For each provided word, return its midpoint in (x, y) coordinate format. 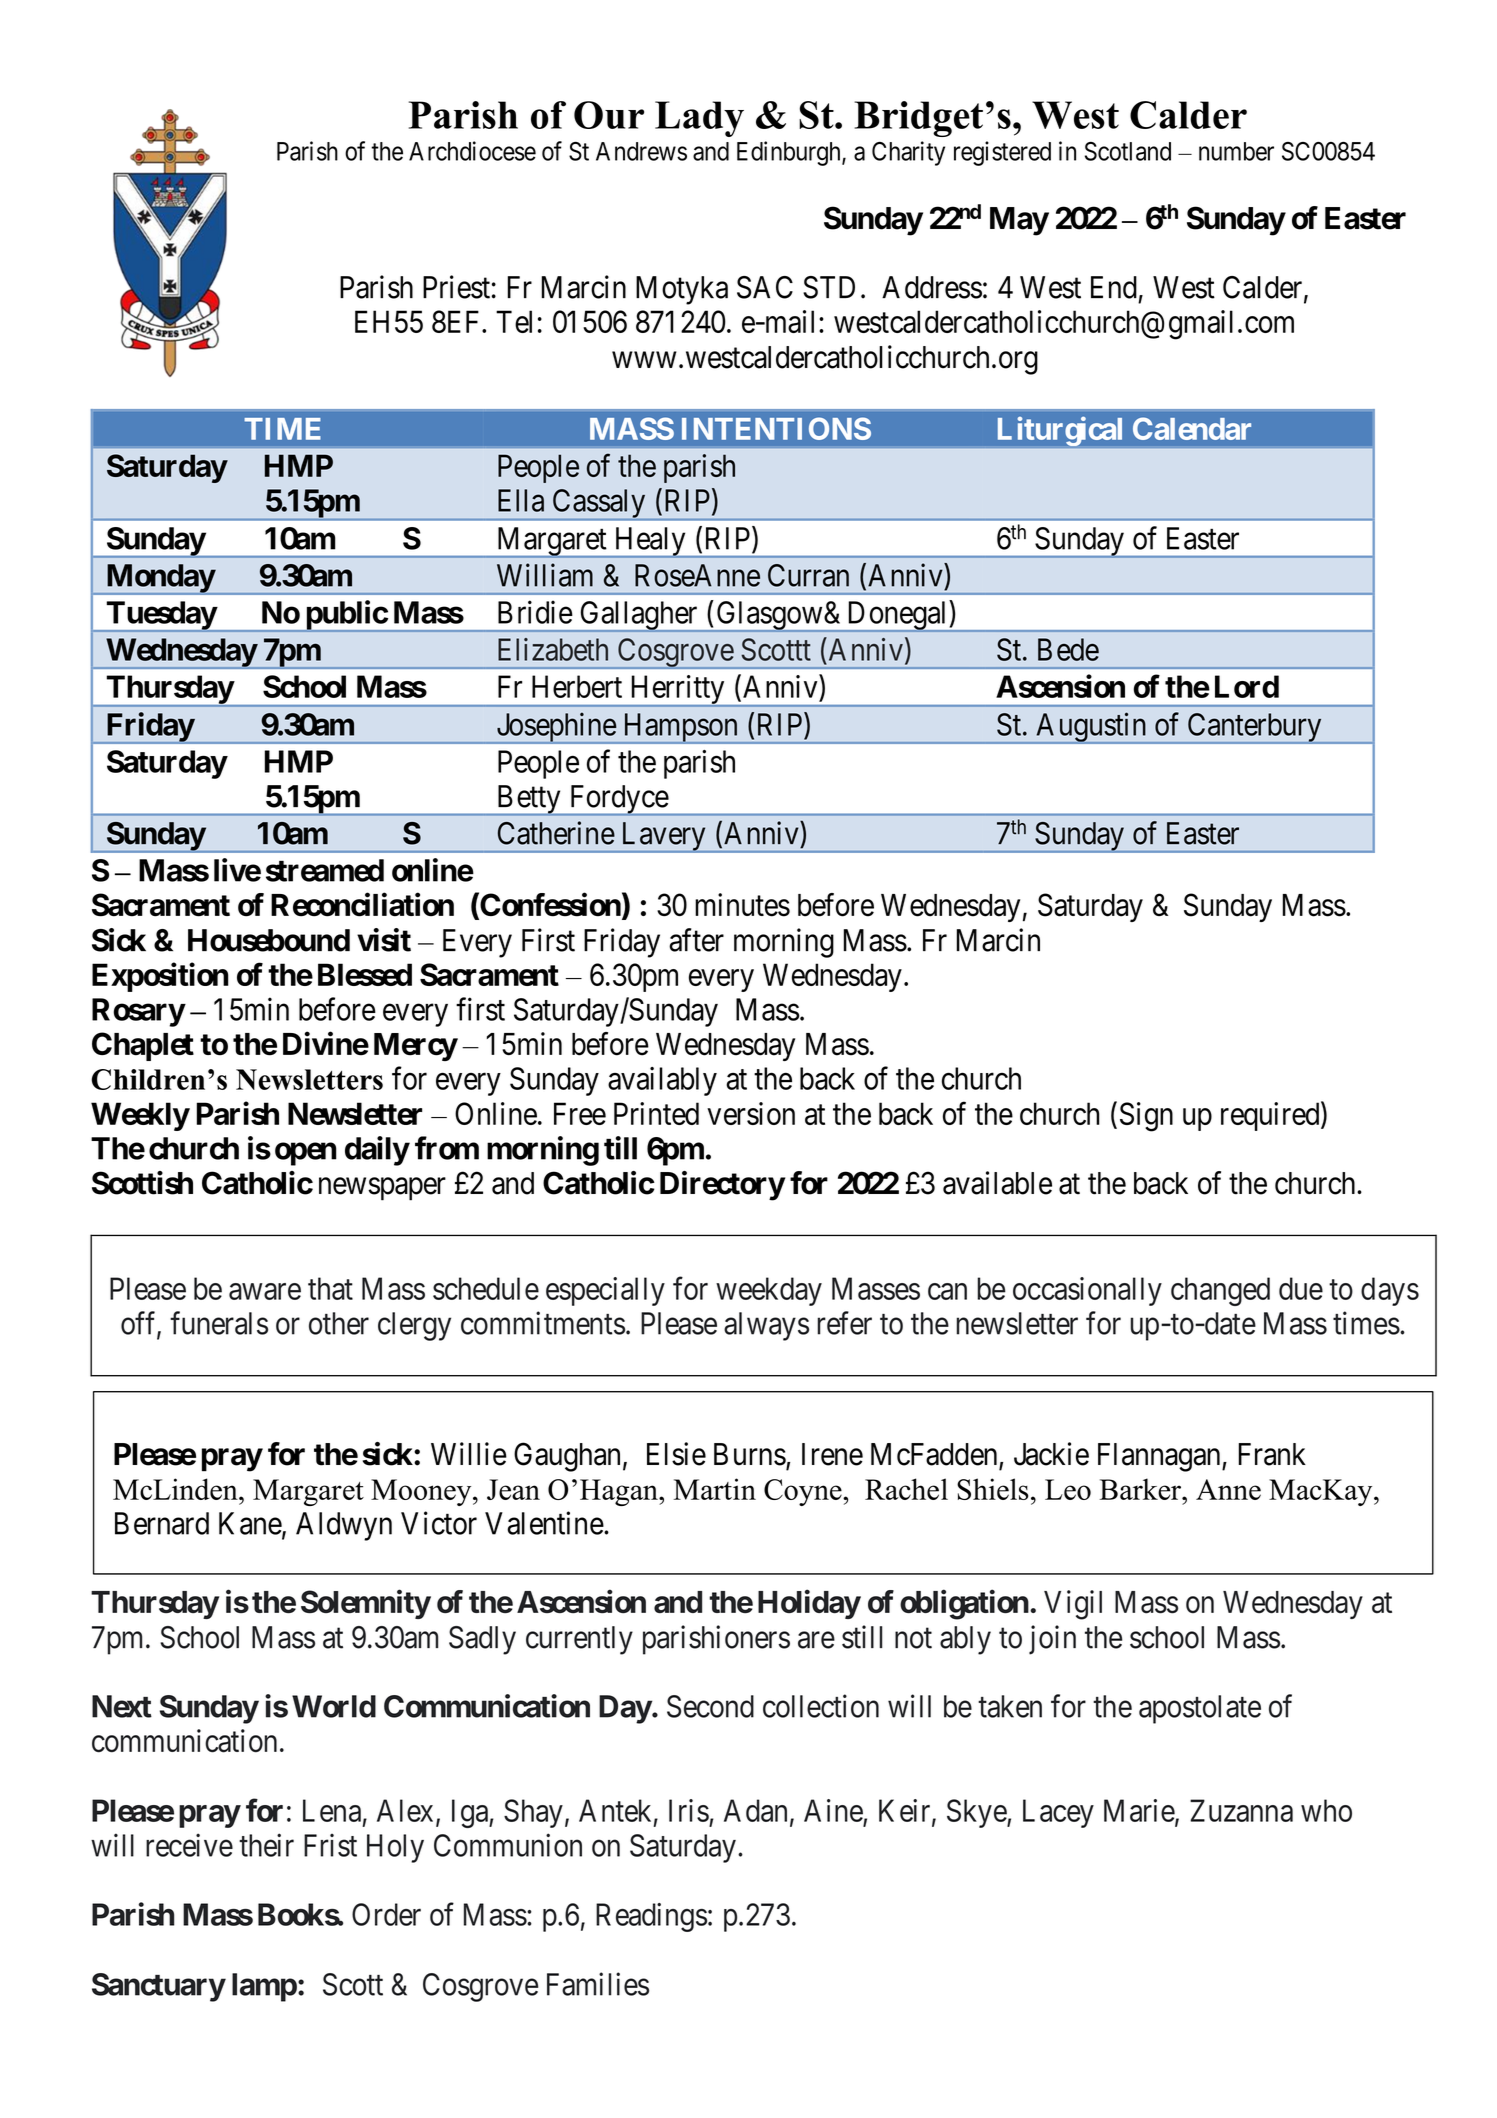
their (266, 1845)
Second (710, 1706)
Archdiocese (472, 151)
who (1326, 1810)
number (1236, 151)
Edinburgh (790, 153)
